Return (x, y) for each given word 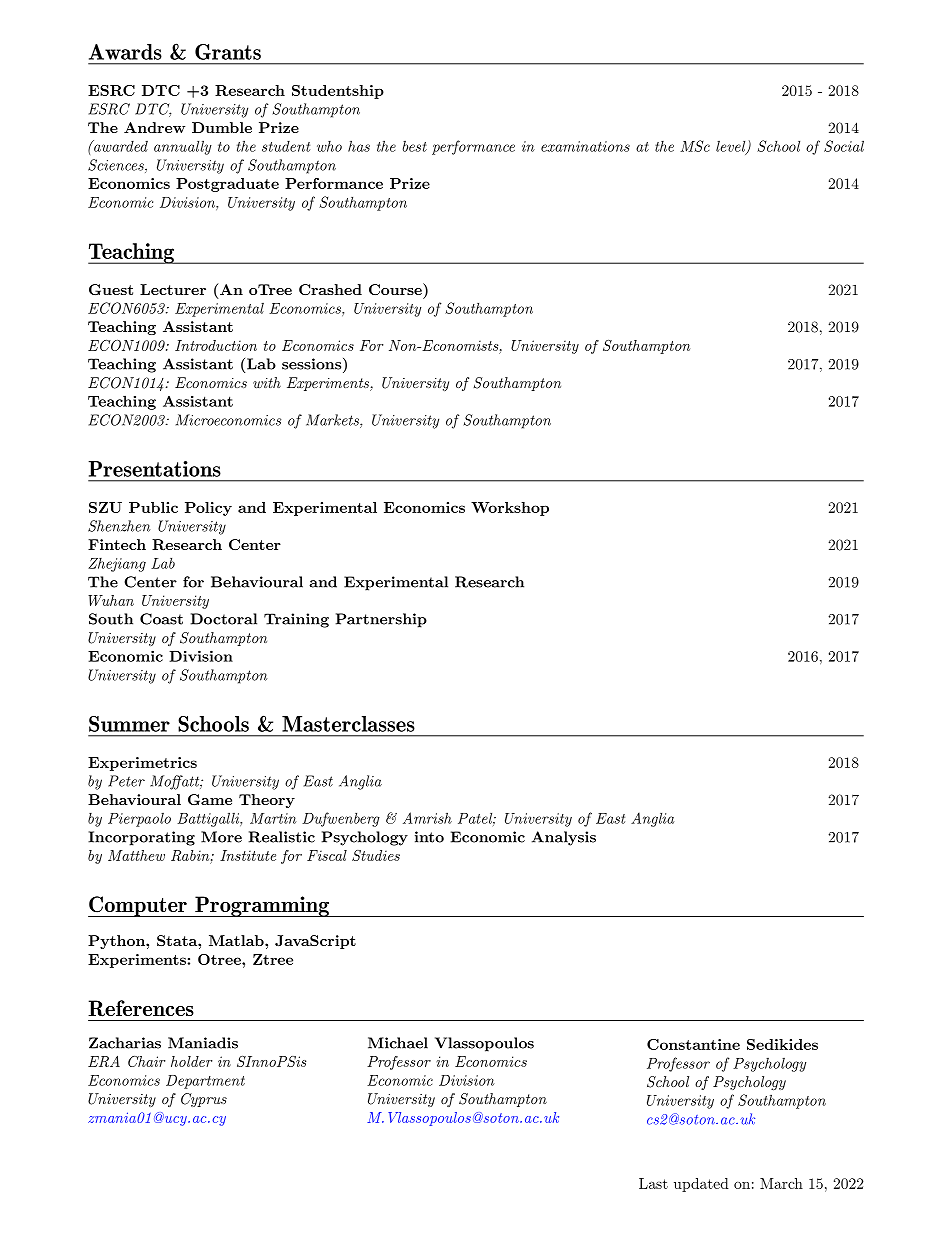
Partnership (381, 620)
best (415, 146)
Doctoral (224, 619)
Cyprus (204, 1100)
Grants (228, 52)
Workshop (510, 509)
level (732, 147)
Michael (398, 1043)
